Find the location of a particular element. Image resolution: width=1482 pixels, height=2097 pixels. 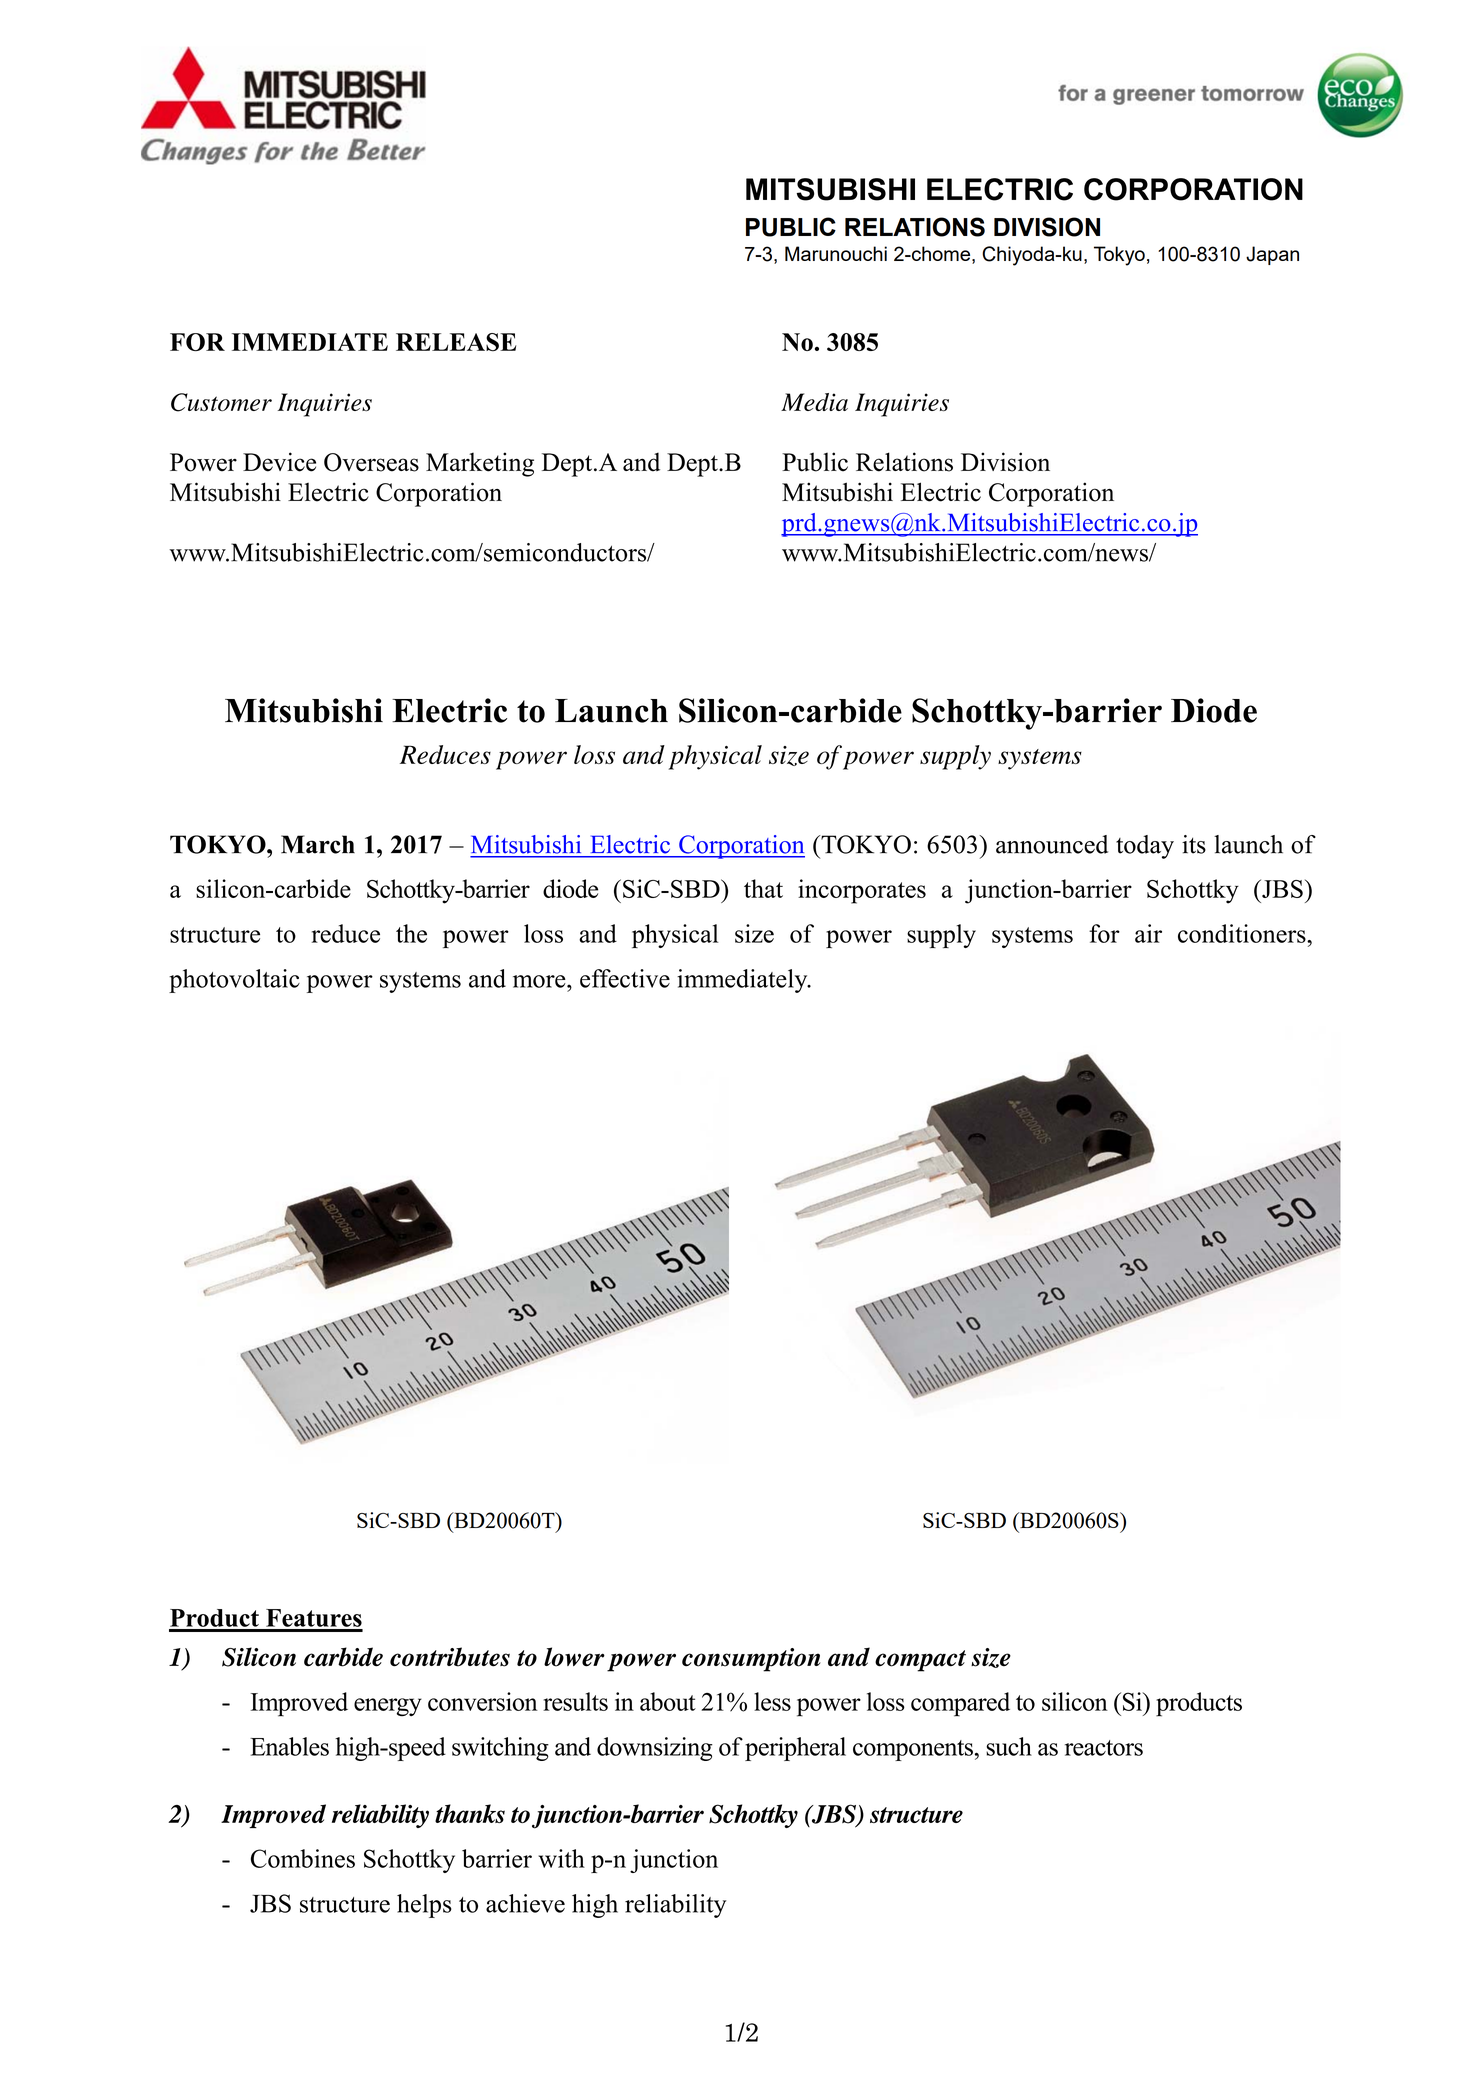

consumption is located at coordinates (751, 1660).
